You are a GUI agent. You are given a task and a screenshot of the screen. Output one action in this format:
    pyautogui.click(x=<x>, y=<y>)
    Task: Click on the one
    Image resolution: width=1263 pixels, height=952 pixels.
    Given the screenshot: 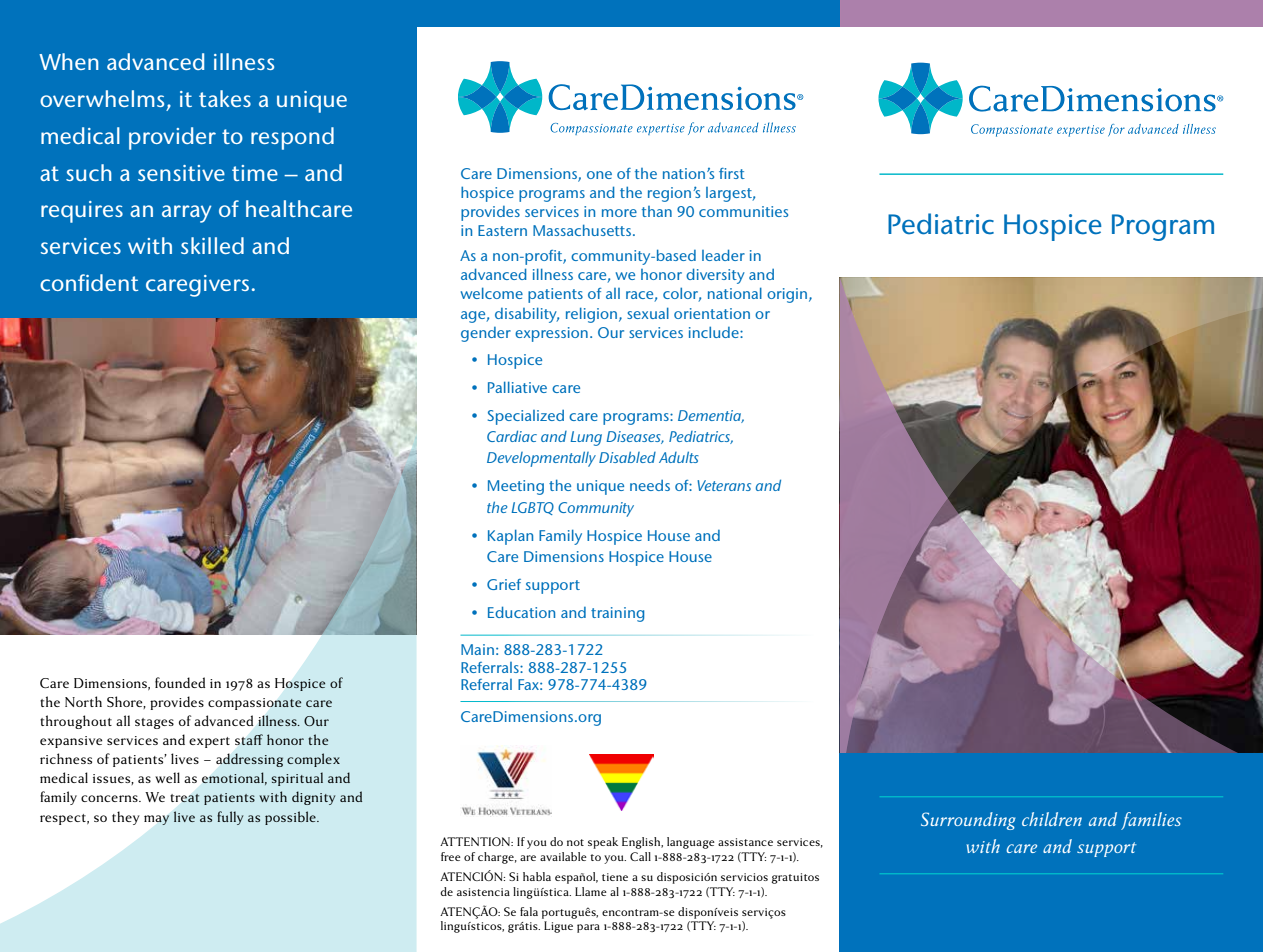 What is the action you would take?
    pyautogui.click(x=599, y=175)
